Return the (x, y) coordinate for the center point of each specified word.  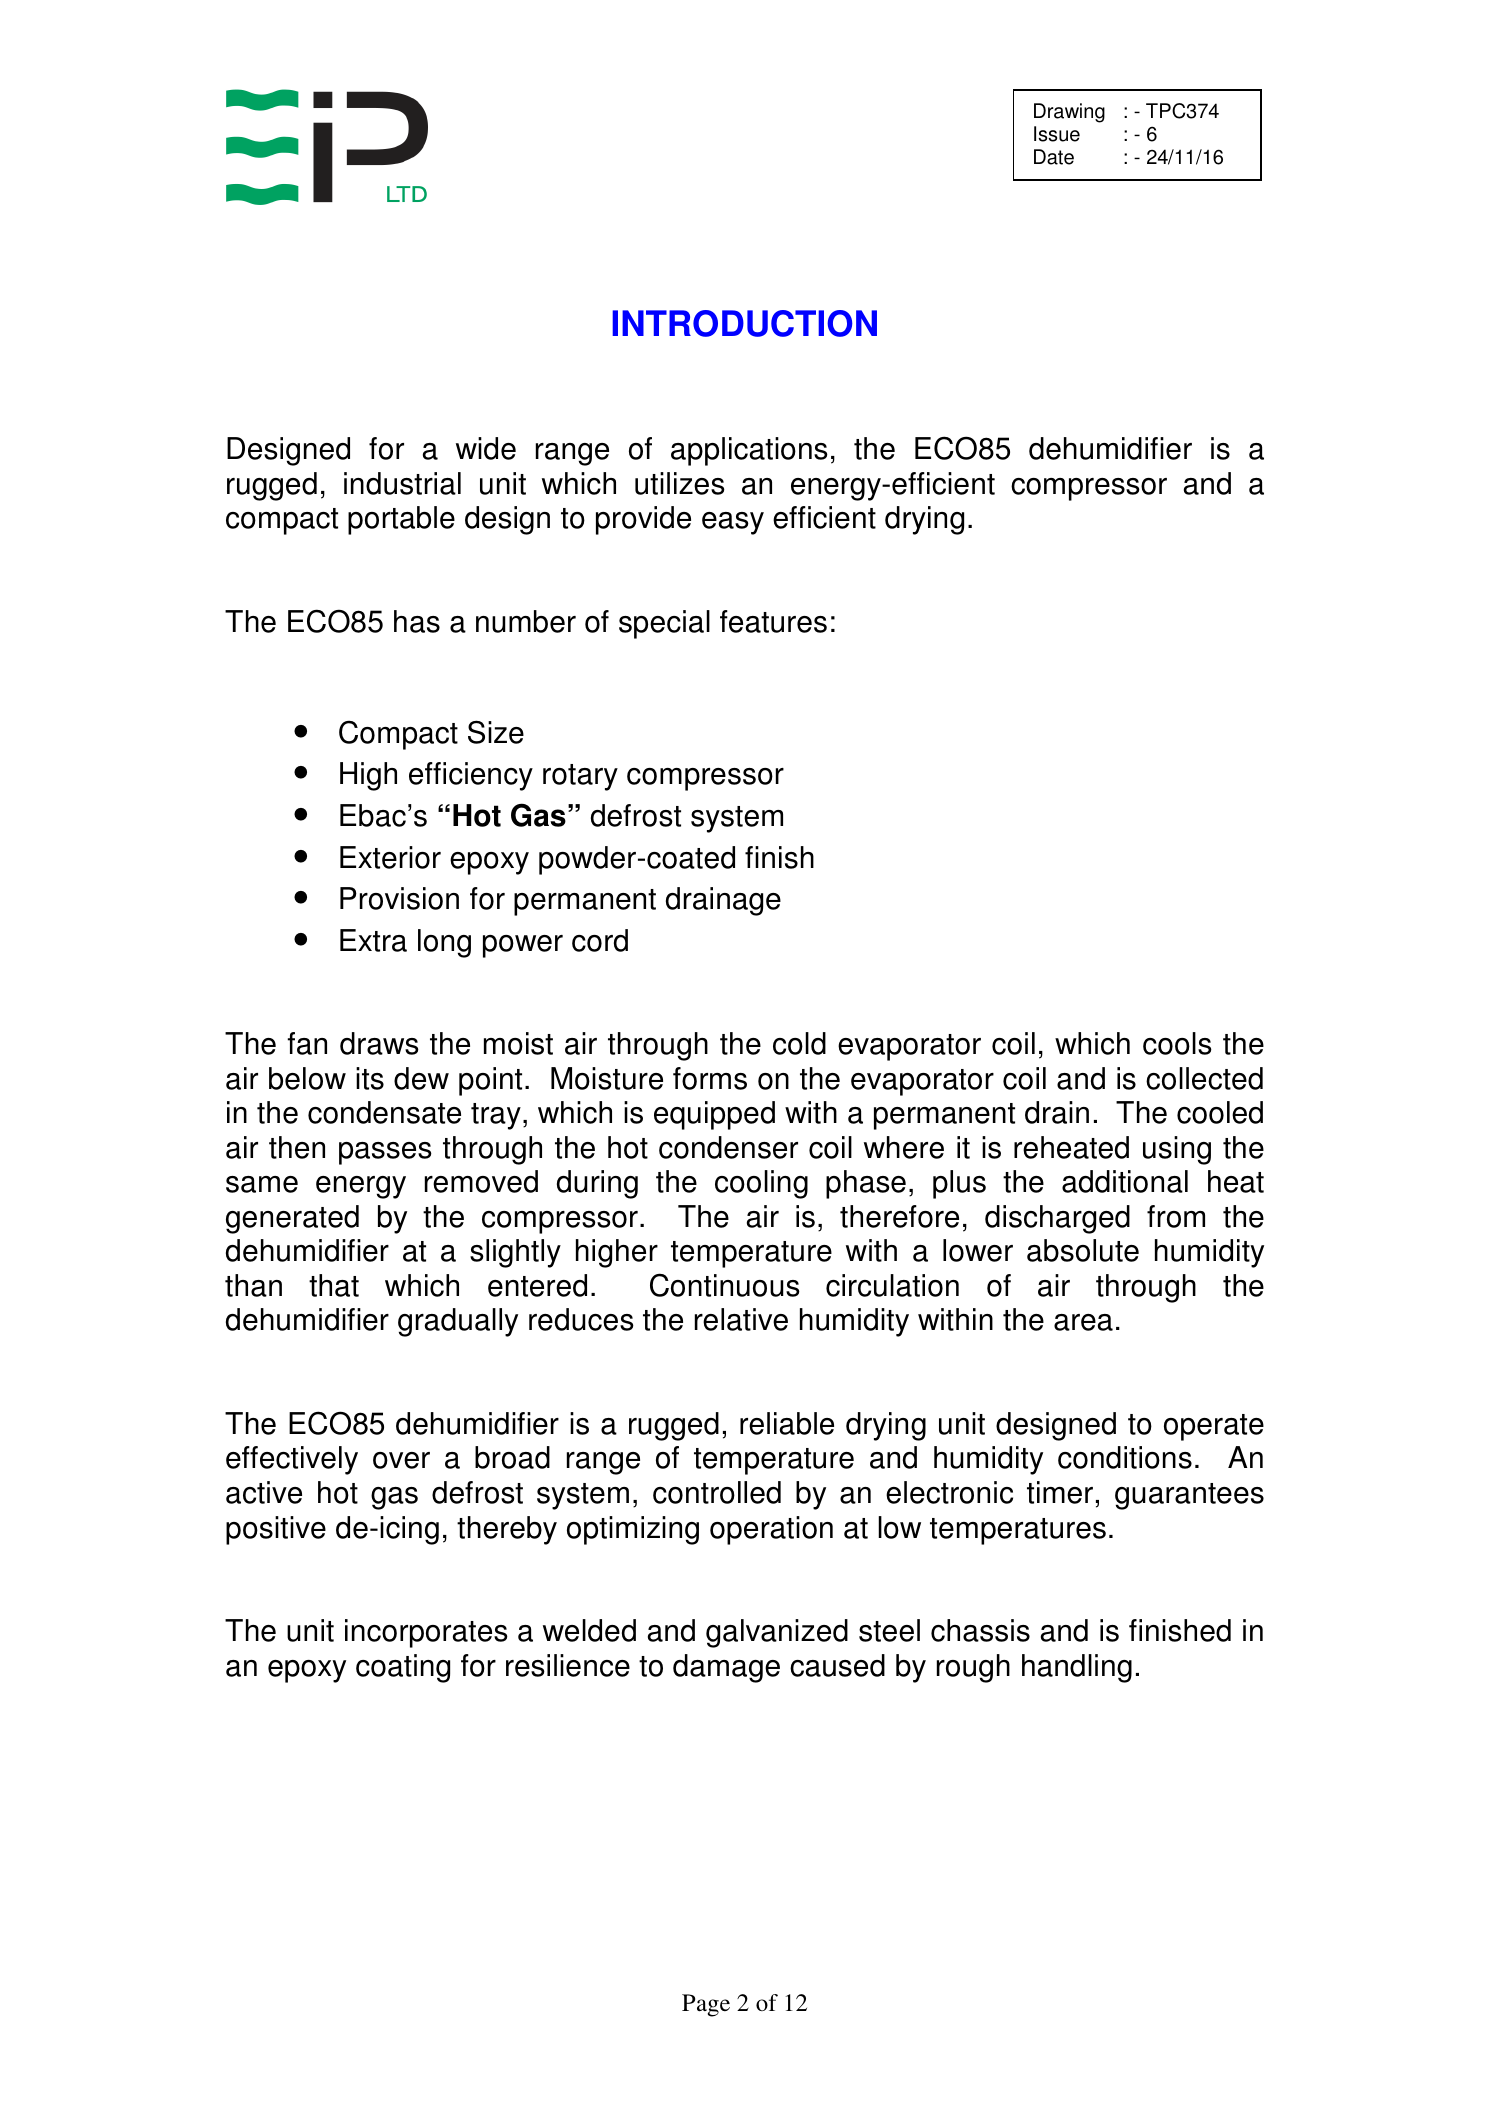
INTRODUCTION (744, 323)
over (401, 1460)
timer (1060, 1492)
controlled (717, 1492)
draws (379, 1043)
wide (486, 448)
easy (733, 523)
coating (403, 1668)
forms (710, 1078)
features (773, 621)
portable (401, 520)
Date (1054, 157)
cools (1177, 1043)
